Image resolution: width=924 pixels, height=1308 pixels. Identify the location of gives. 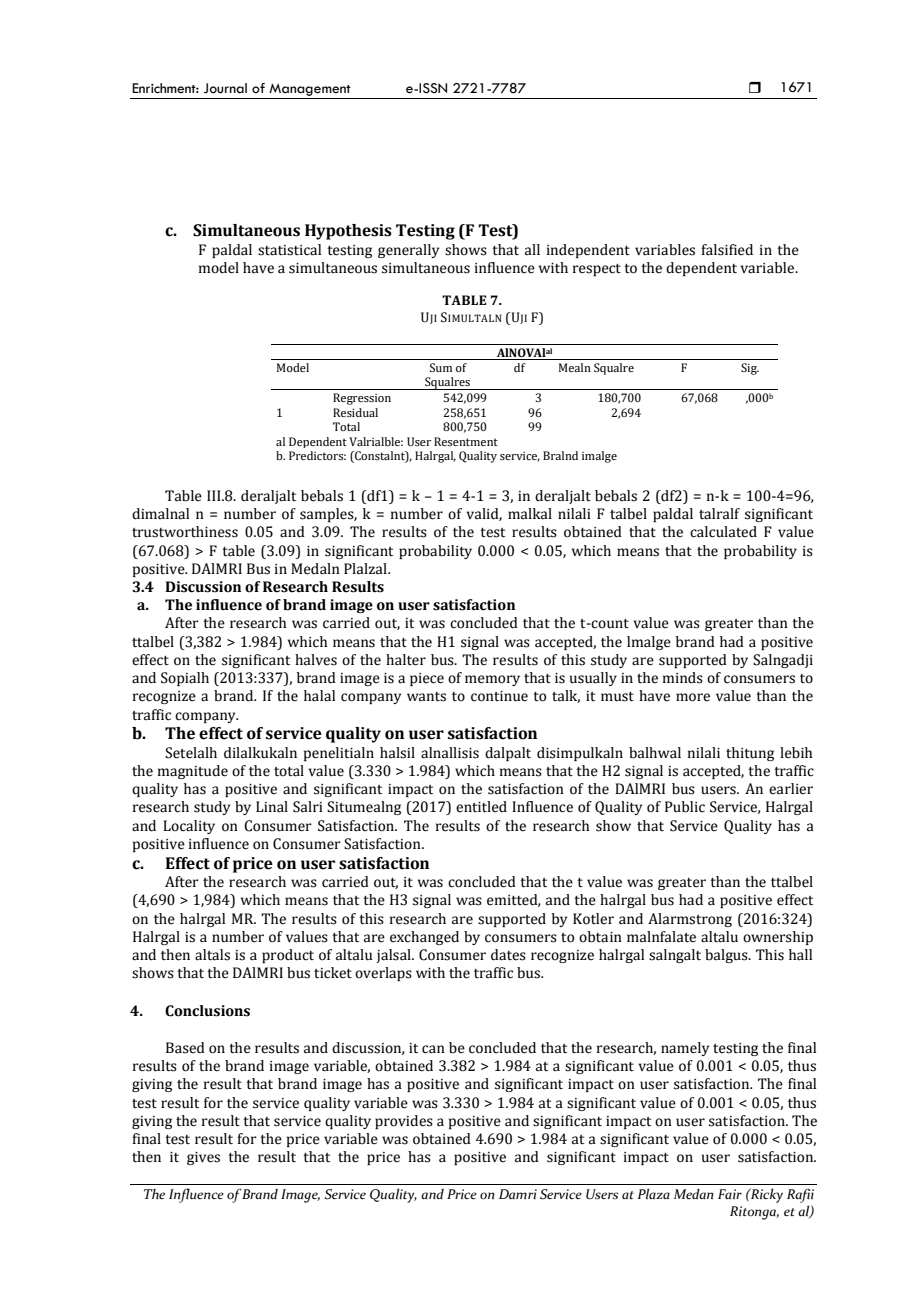
(203, 1158).
